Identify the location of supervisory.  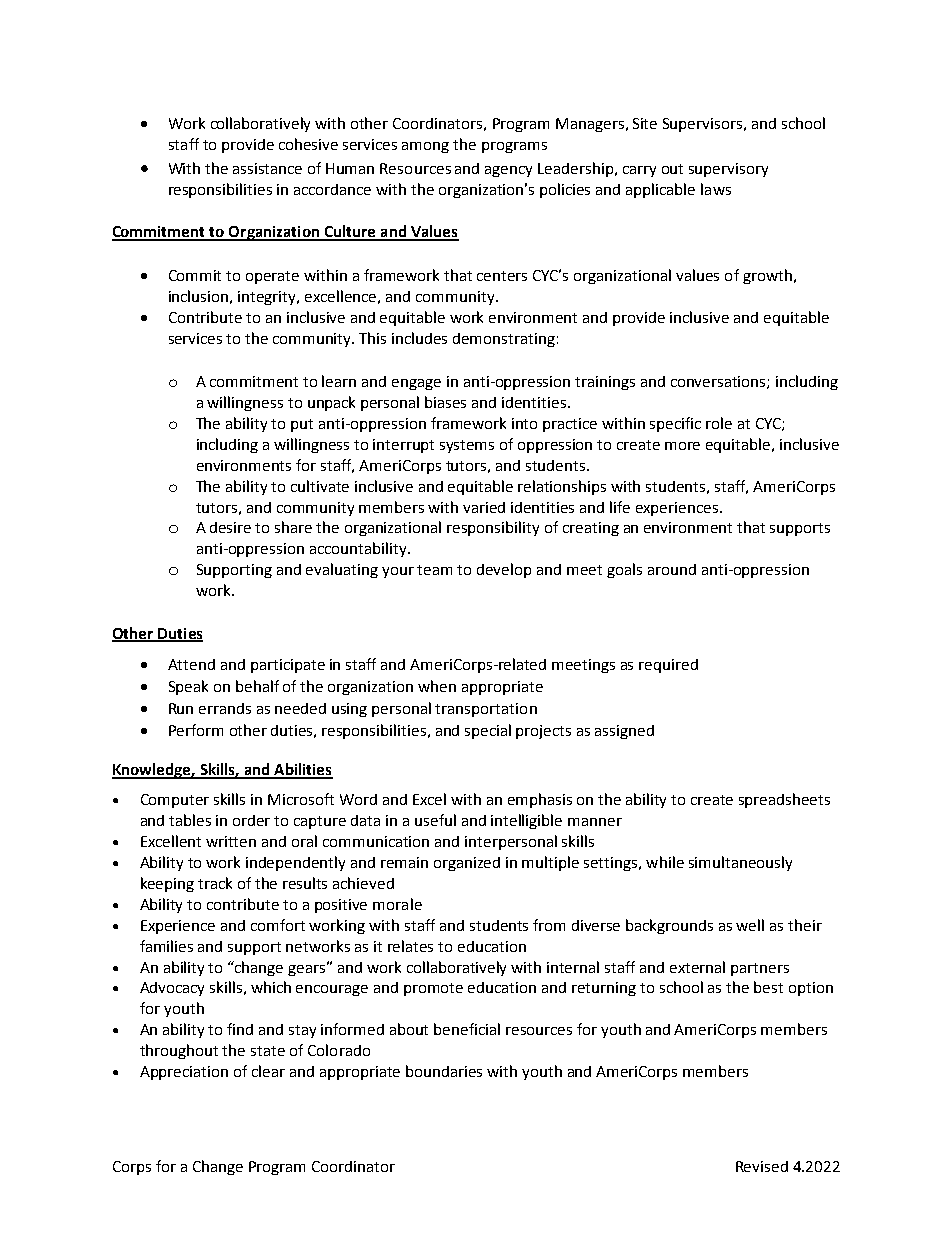
(728, 170).
